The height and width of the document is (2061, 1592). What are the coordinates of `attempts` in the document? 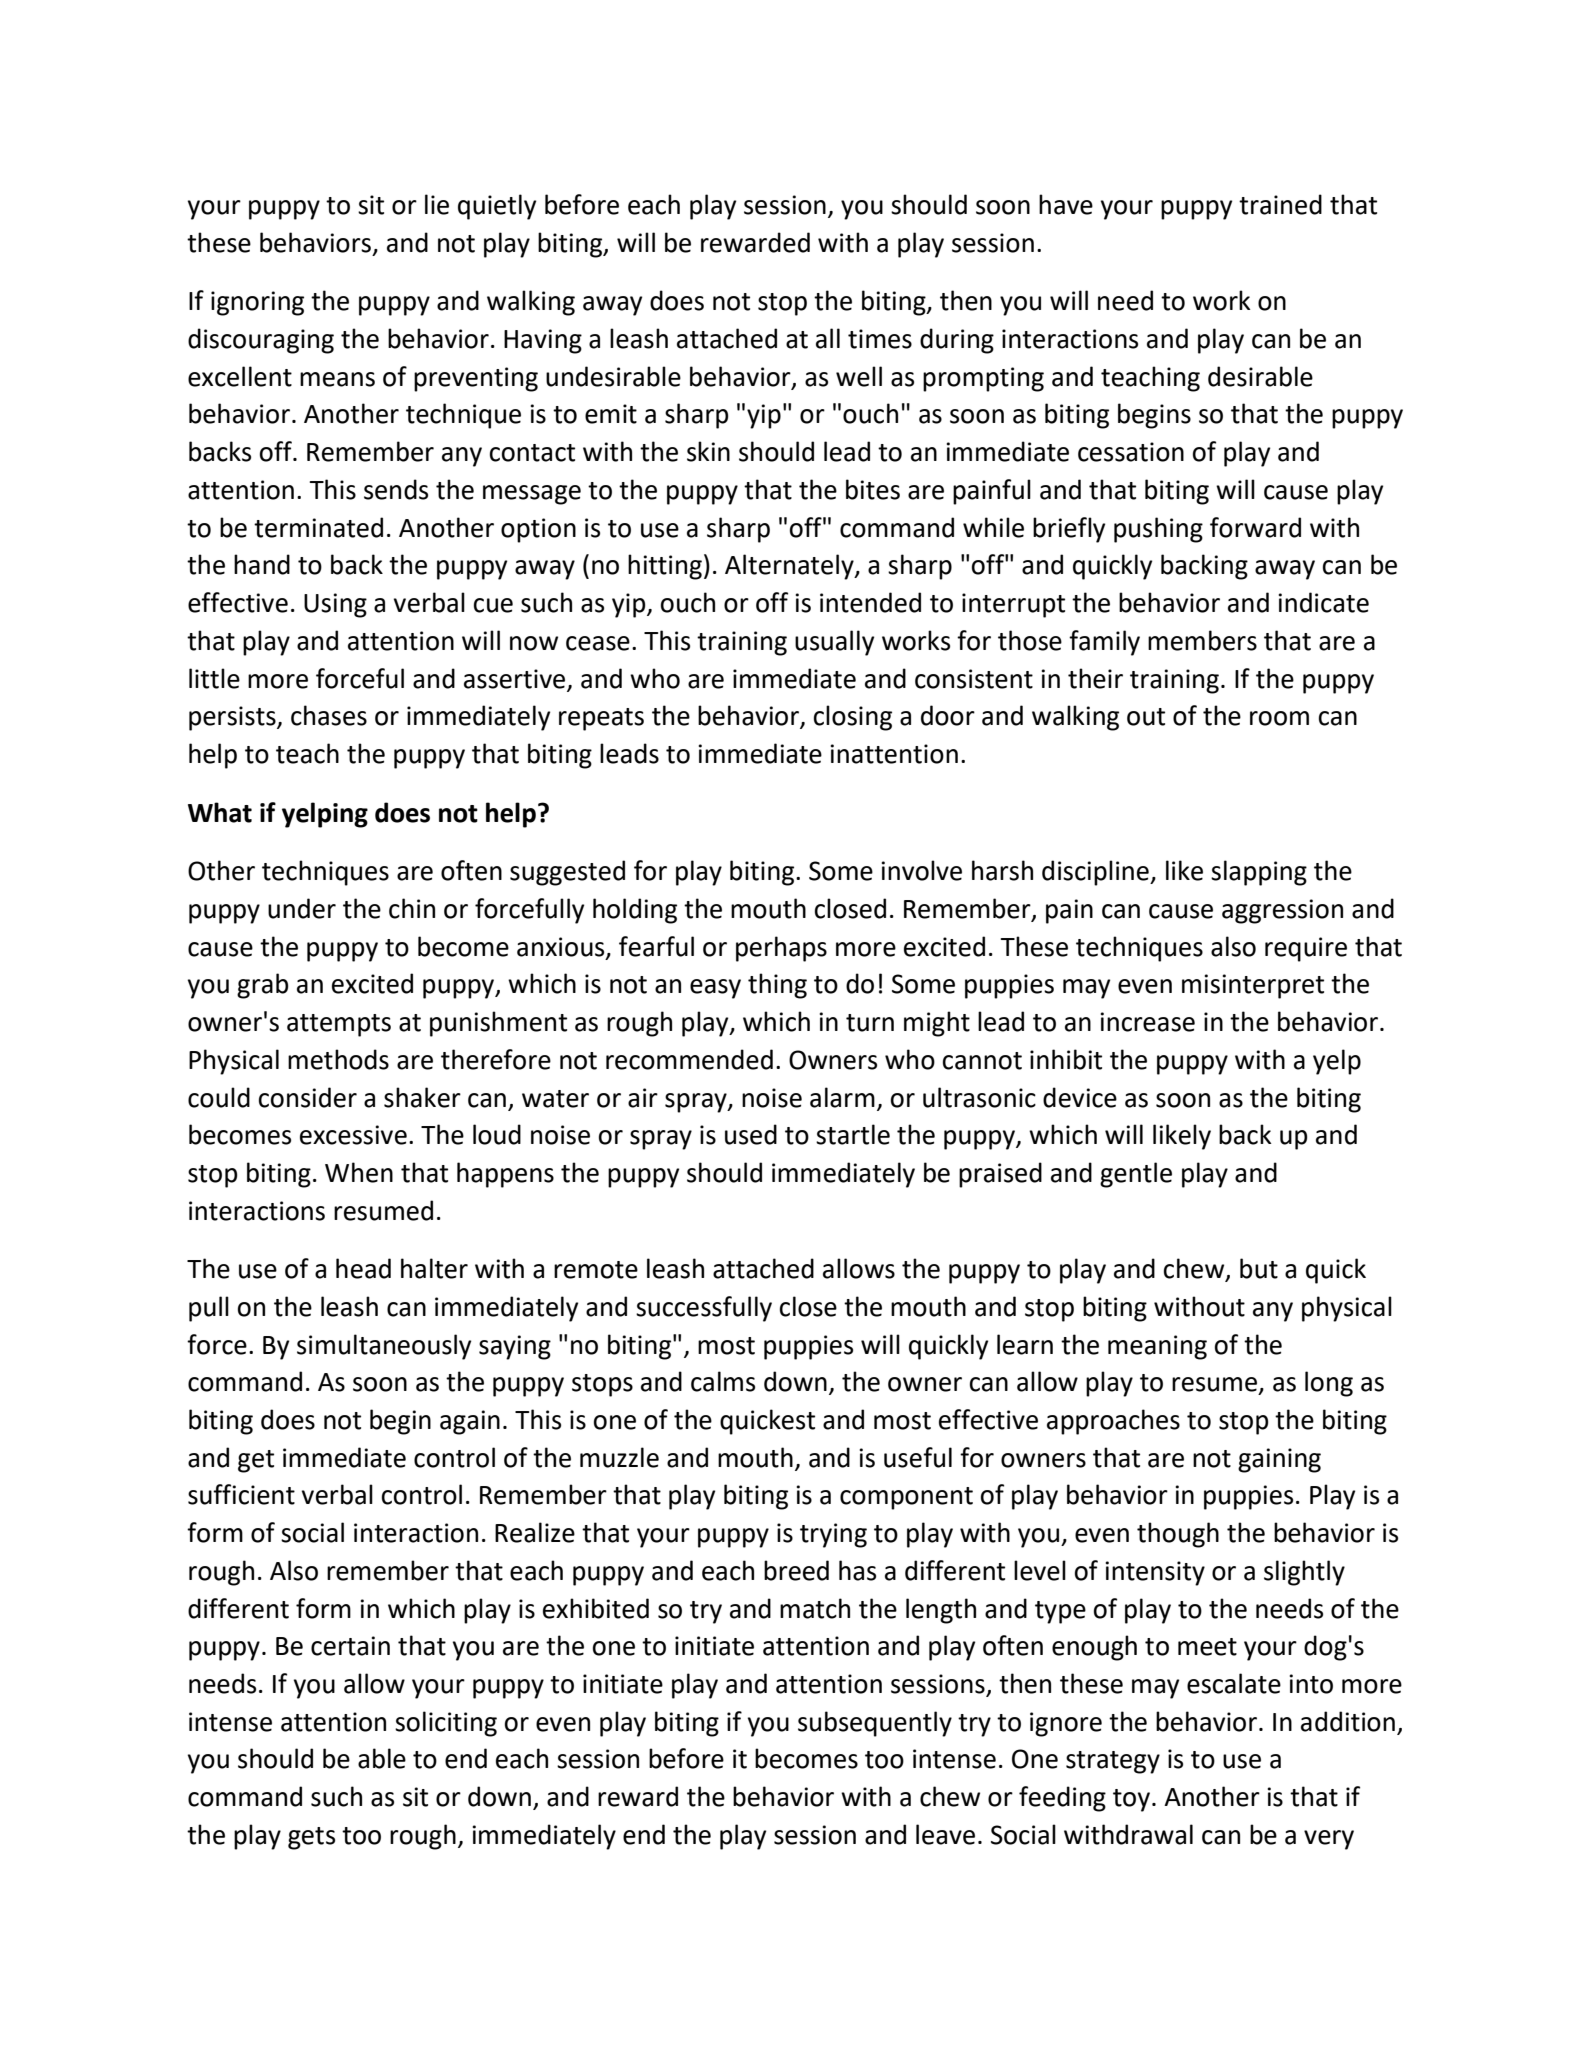 It's located at (339, 1025).
